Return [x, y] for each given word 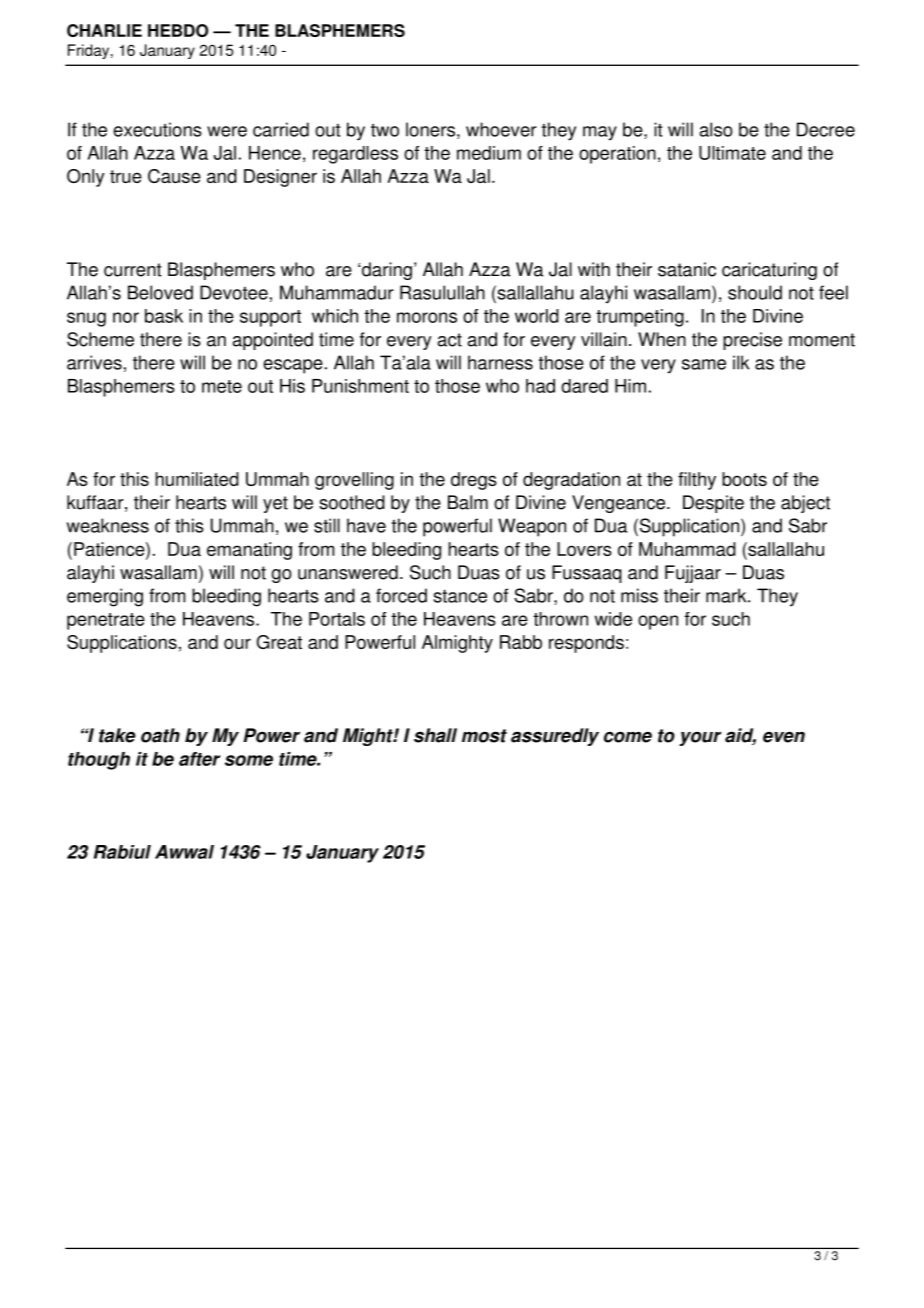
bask [164, 316]
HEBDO [178, 30]
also [716, 129]
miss [639, 595]
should [755, 292]
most [484, 736]
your [700, 738]
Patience [110, 550]
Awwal [184, 852]
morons [427, 317]
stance [460, 596]
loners [430, 129]
